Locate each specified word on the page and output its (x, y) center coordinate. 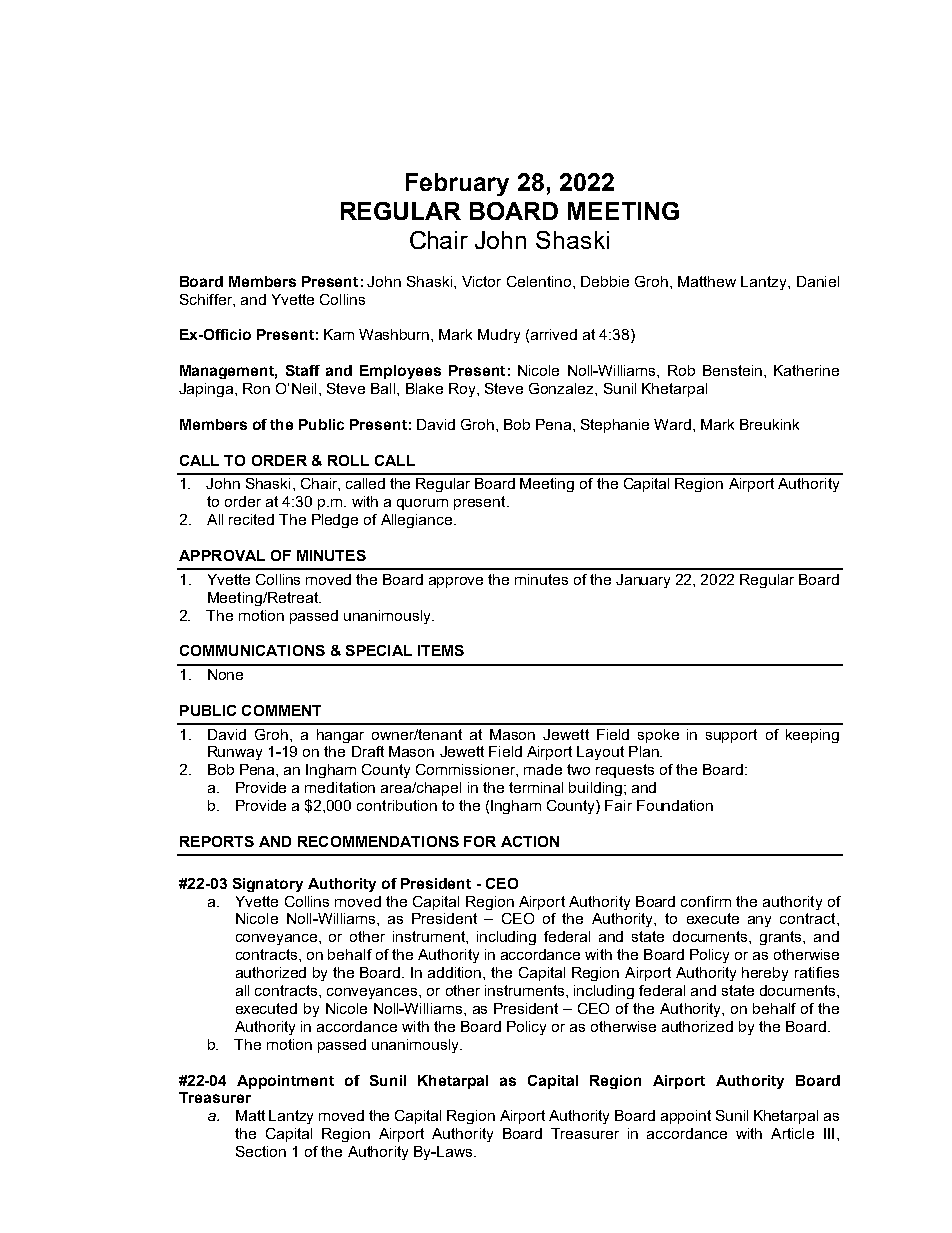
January (643, 581)
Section (261, 1151)
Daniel (818, 281)
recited (251, 519)
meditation (340, 787)
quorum (422, 504)
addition (456, 972)
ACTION (530, 841)
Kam (339, 334)
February (457, 184)
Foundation (675, 805)
